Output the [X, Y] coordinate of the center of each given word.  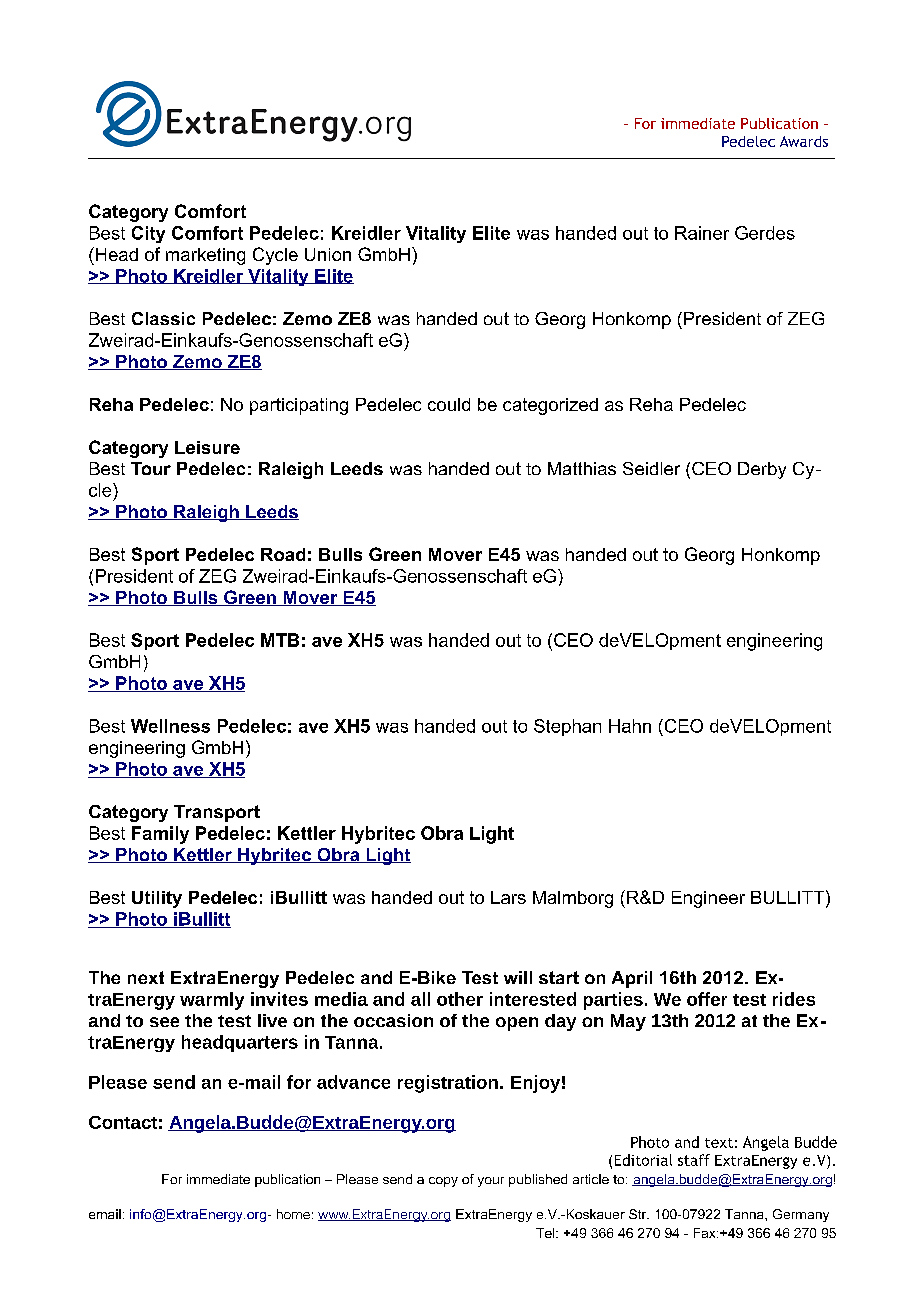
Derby [762, 470]
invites [279, 999]
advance [353, 1082]
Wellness [170, 726]
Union [328, 254]
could [449, 404]
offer [707, 999]
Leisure [207, 447]
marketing [205, 256]
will [518, 977]
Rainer [702, 233]
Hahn [630, 726]
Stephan [567, 727]
